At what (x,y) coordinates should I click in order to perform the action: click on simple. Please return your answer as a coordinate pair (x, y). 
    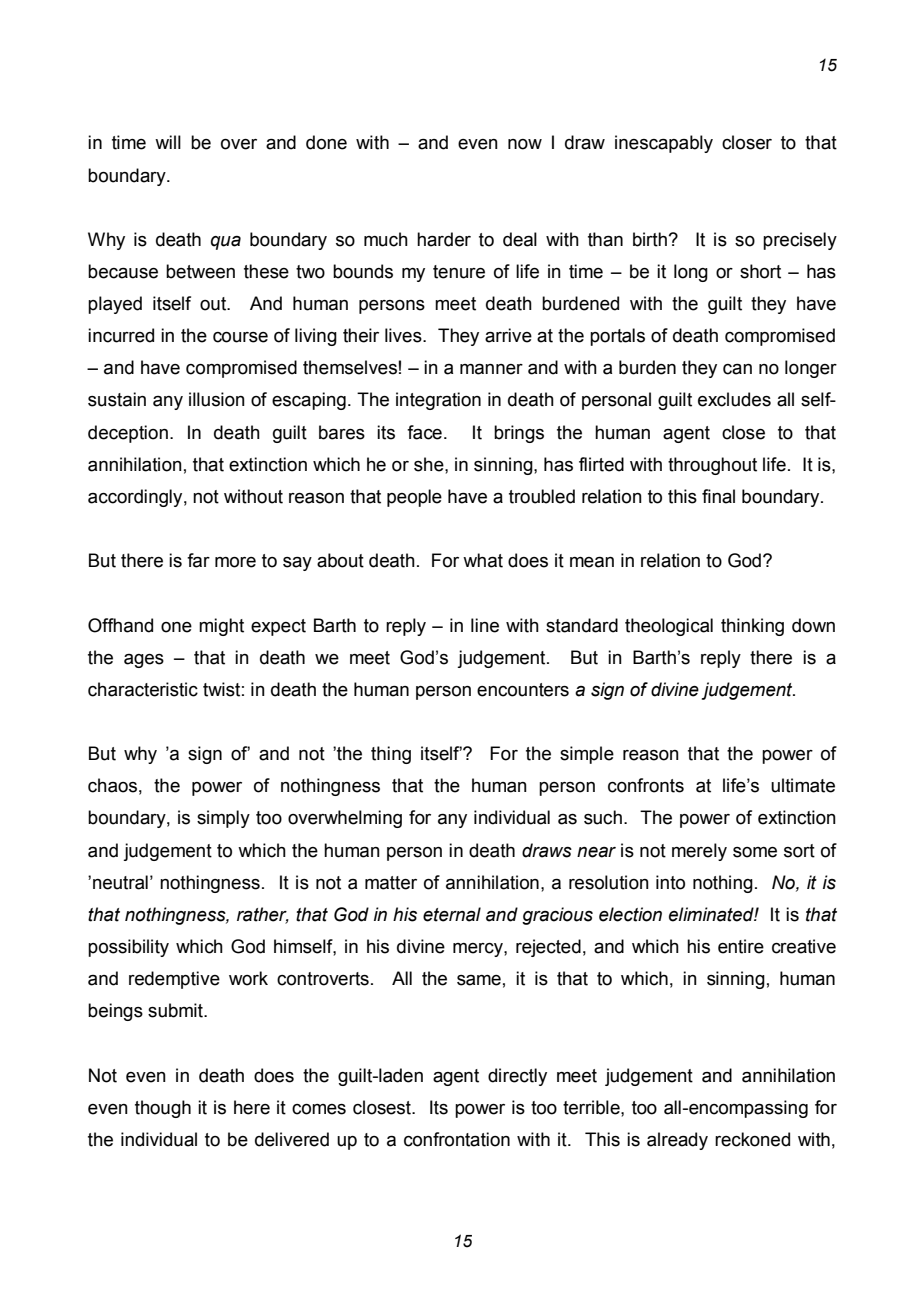
    Looking at the image, I should click on (587, 755).
